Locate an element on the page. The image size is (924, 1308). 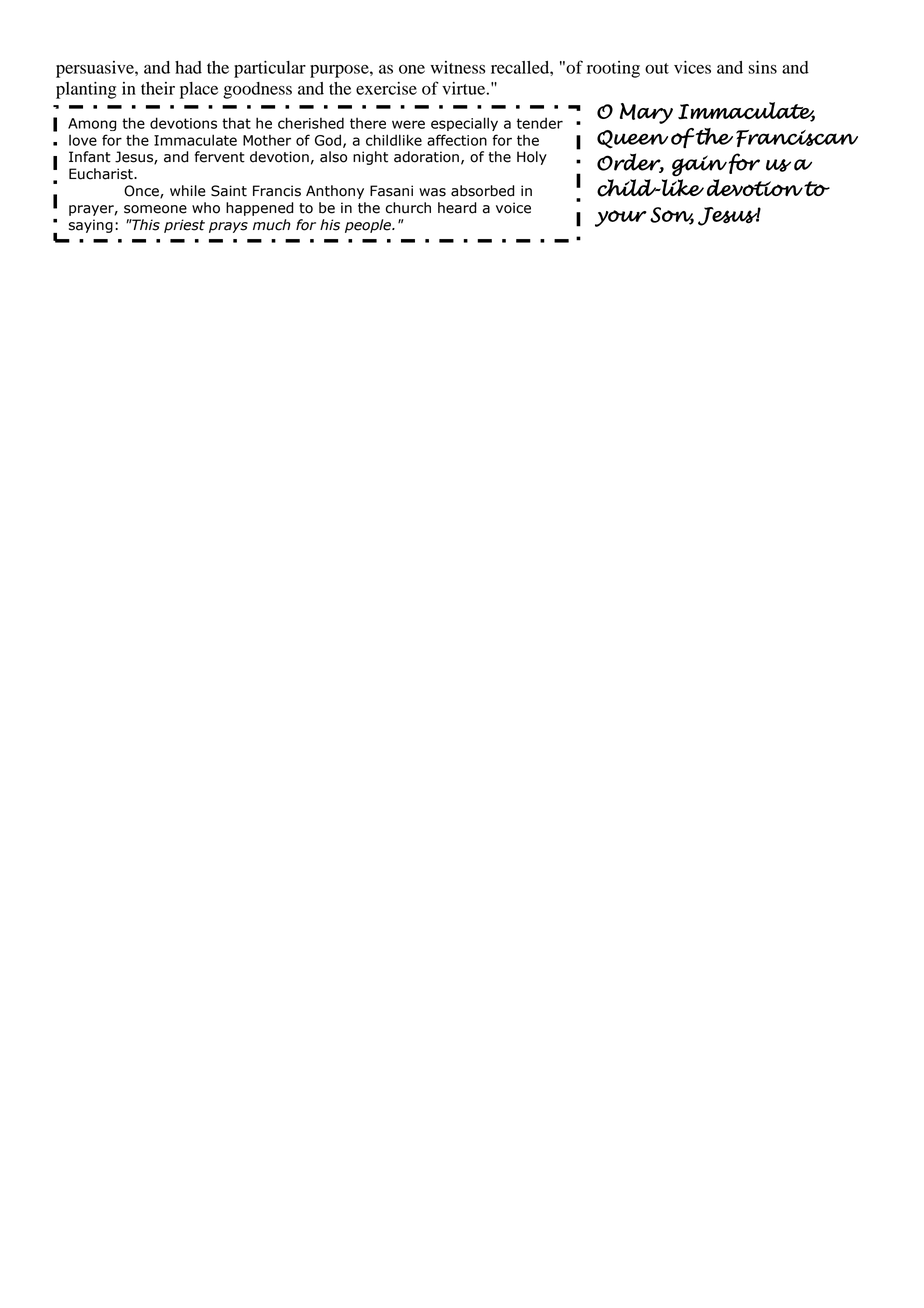
witness is located at coordinates (458, 67).
